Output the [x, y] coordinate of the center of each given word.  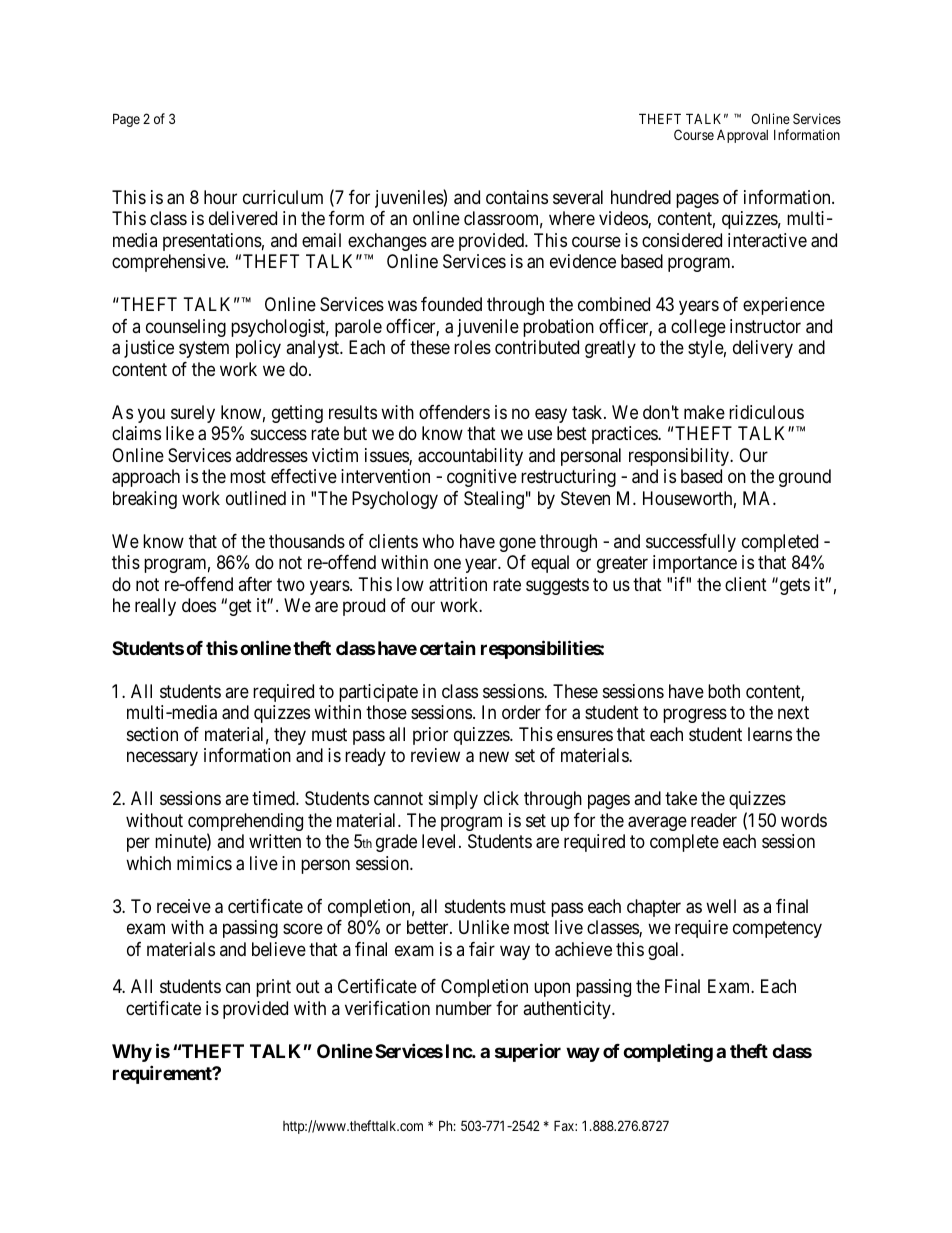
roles [472, 347]
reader [714, 820]
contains [517, 197]
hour [220, 197]
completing [668, 1052]
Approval [742, 136]
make [704, 412]
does [199, 605]
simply [453, 800]
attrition [458, 584]
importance [695, 564]
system [204, 350]
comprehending [245, 823]
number [464, 1008]
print [273, 988]
